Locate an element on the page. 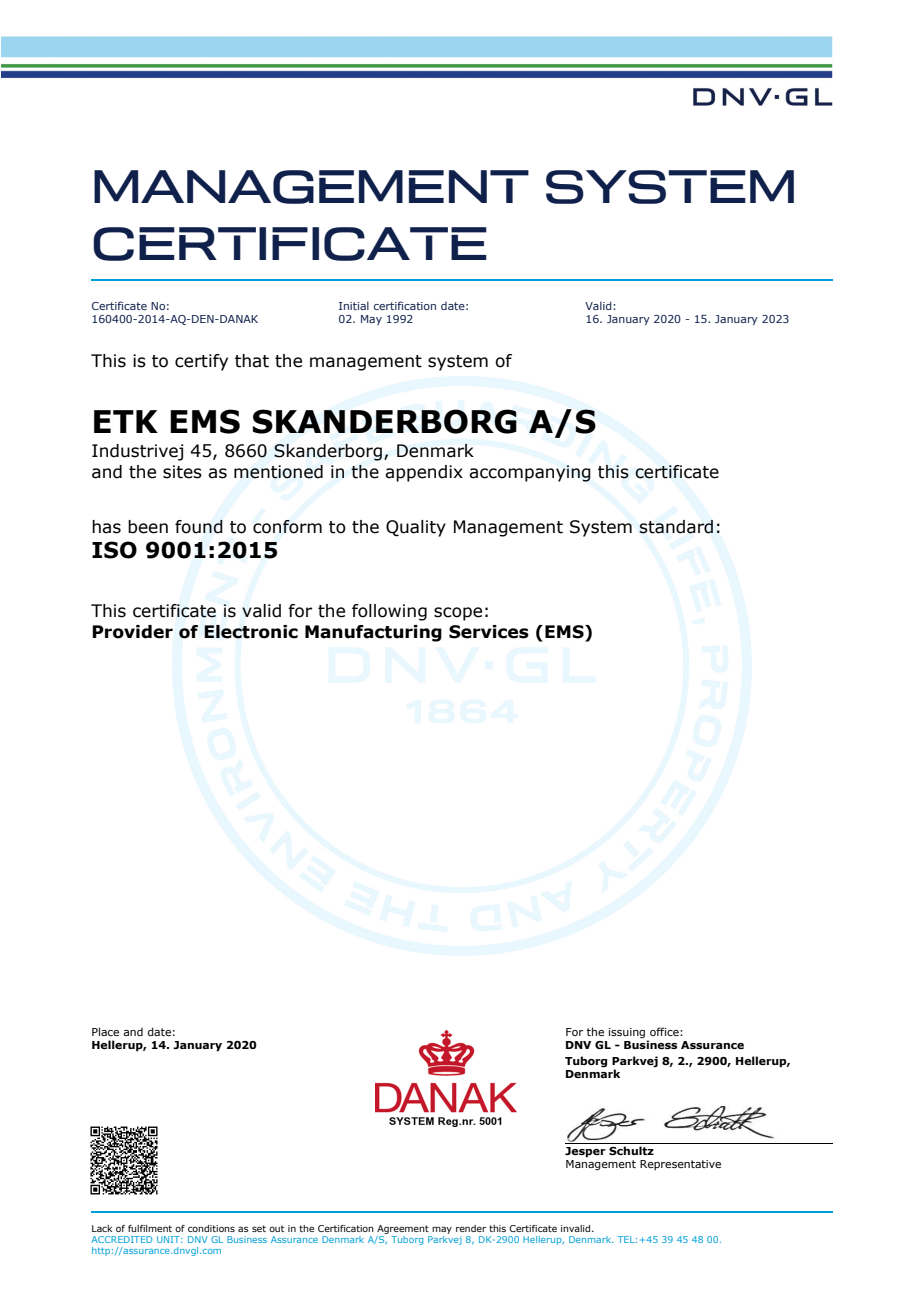 This page has height=1308, width=924. certify is located at coordinates (201, 362).
